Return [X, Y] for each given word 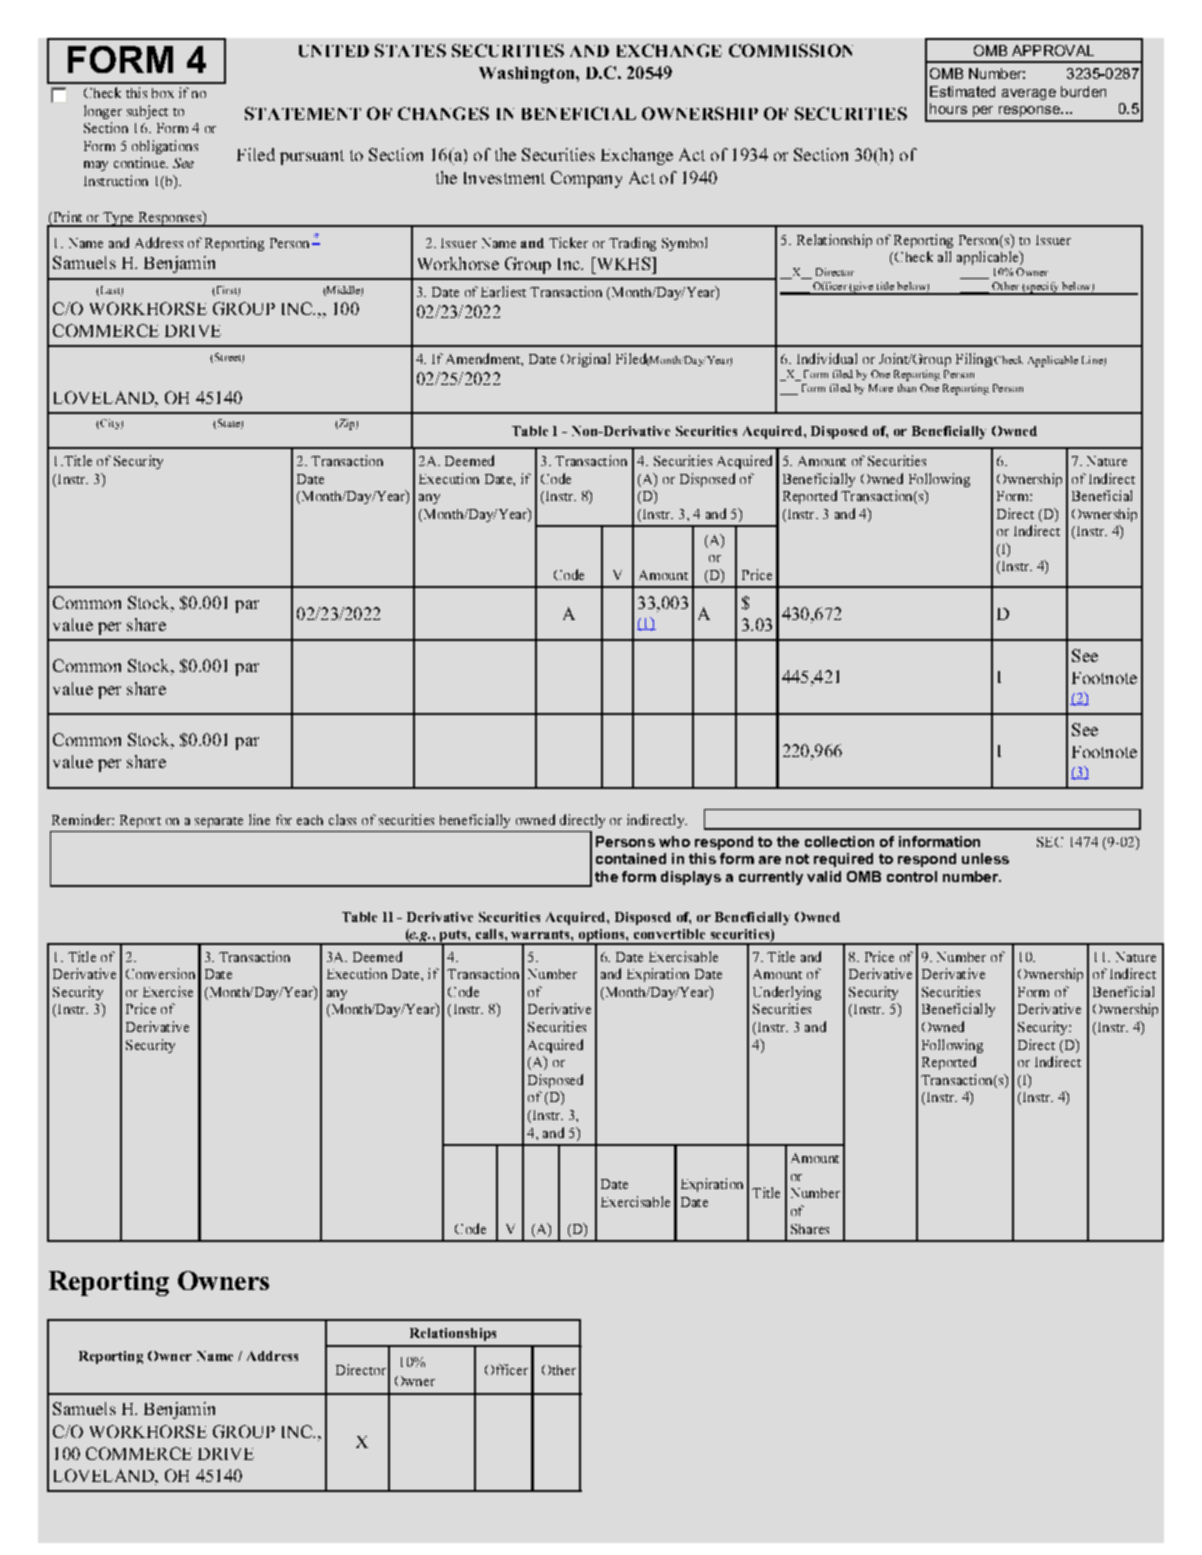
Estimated [962, 91]
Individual [827, 358]
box [163, 93]
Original [585, 360]
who [674, 841]
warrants [541, 934]
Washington [528, 74]
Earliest [503, 291]
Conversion [160, 973]
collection [839, 841]
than [907, 388]
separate [219, 822]
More [881, 388]
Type [118, 219]
